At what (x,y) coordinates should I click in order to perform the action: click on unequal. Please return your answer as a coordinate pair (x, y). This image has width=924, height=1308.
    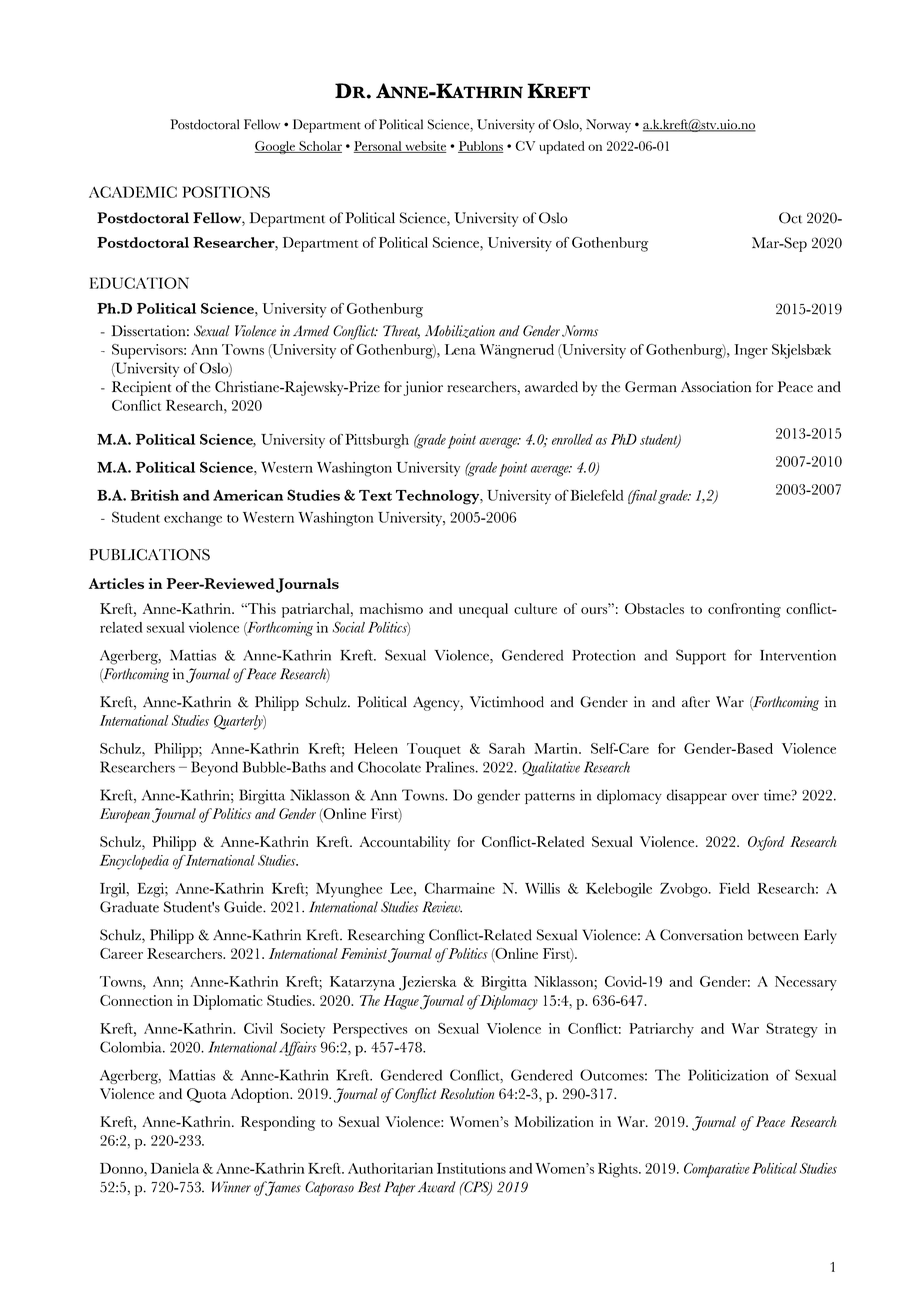
    Looking at the image, I should click on (483, 610).
